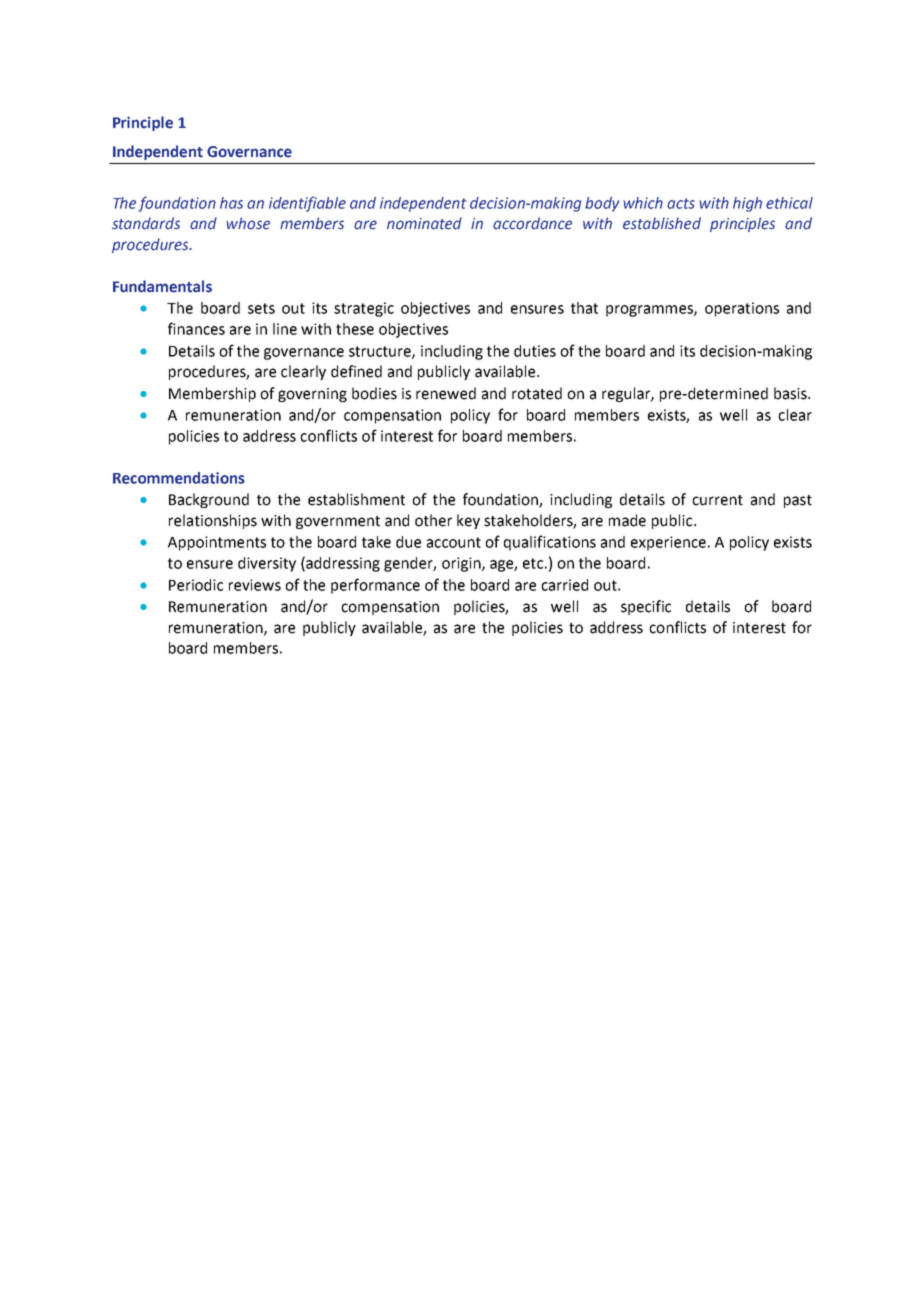 The image size is (924, 1308). What do you see at coordinates (312, 395) in the screenshot?
I see `governing` at bounding box center [312, 395].
